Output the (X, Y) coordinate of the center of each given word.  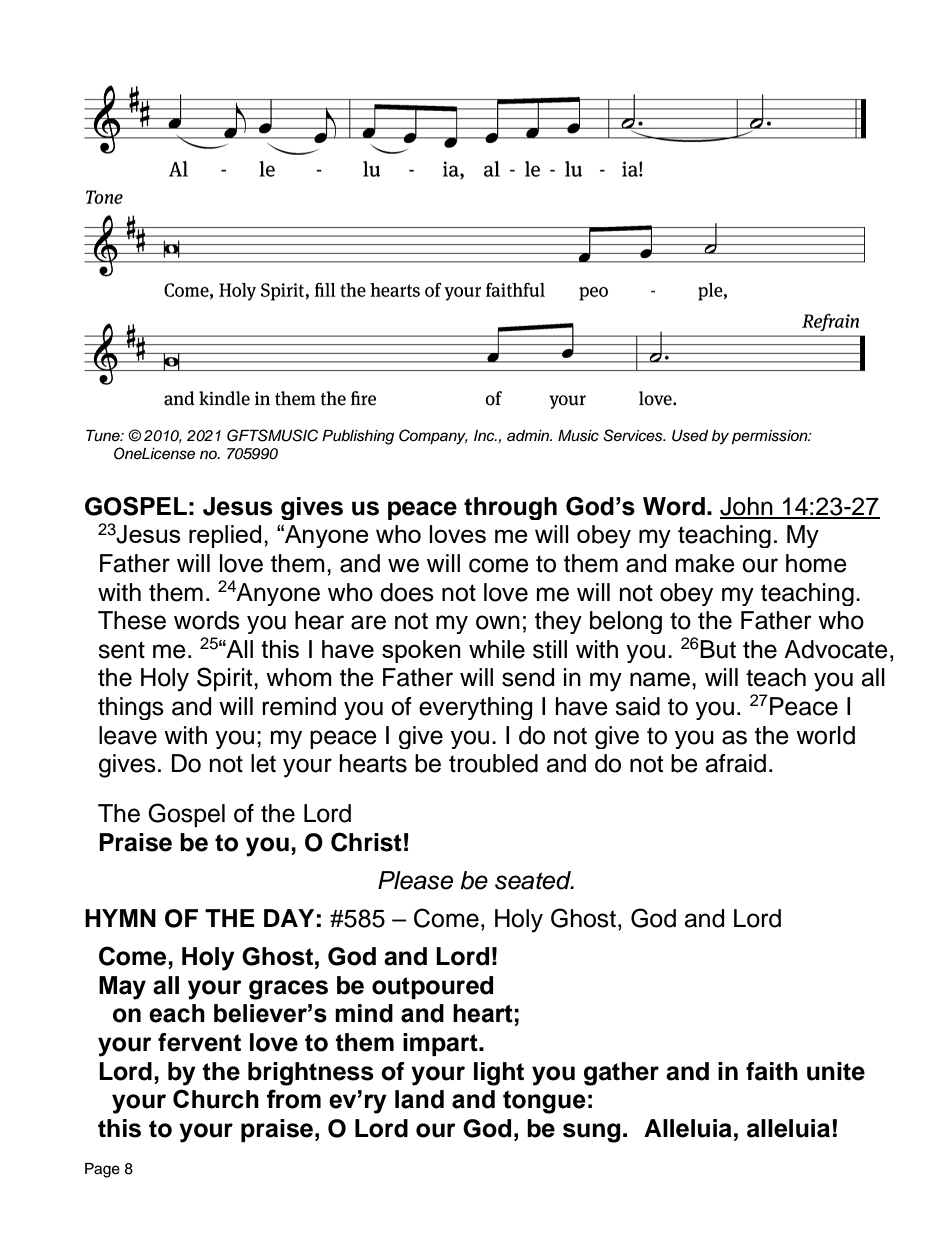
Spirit (226, 679)
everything (475, 708)
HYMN (120, 918)
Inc (485, 435)
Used (690, 436)
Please (415, 880)
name (660, 679)
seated (534, 880)
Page (102, 1170)
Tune (104, 436)
